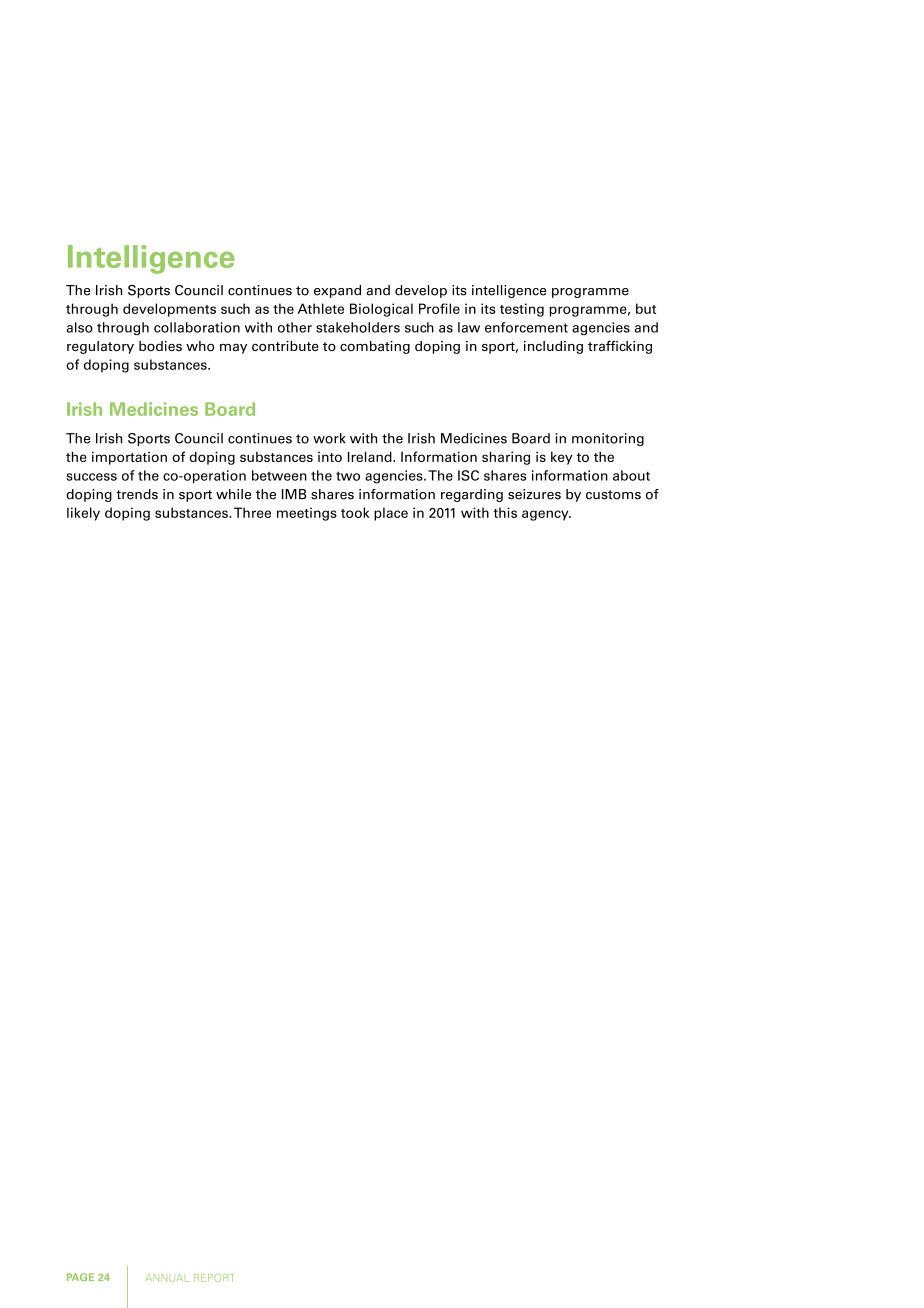  What do you see at coordinates (553, 347) in the screenshot?
I see `including` at bounding box center [553, 347].
